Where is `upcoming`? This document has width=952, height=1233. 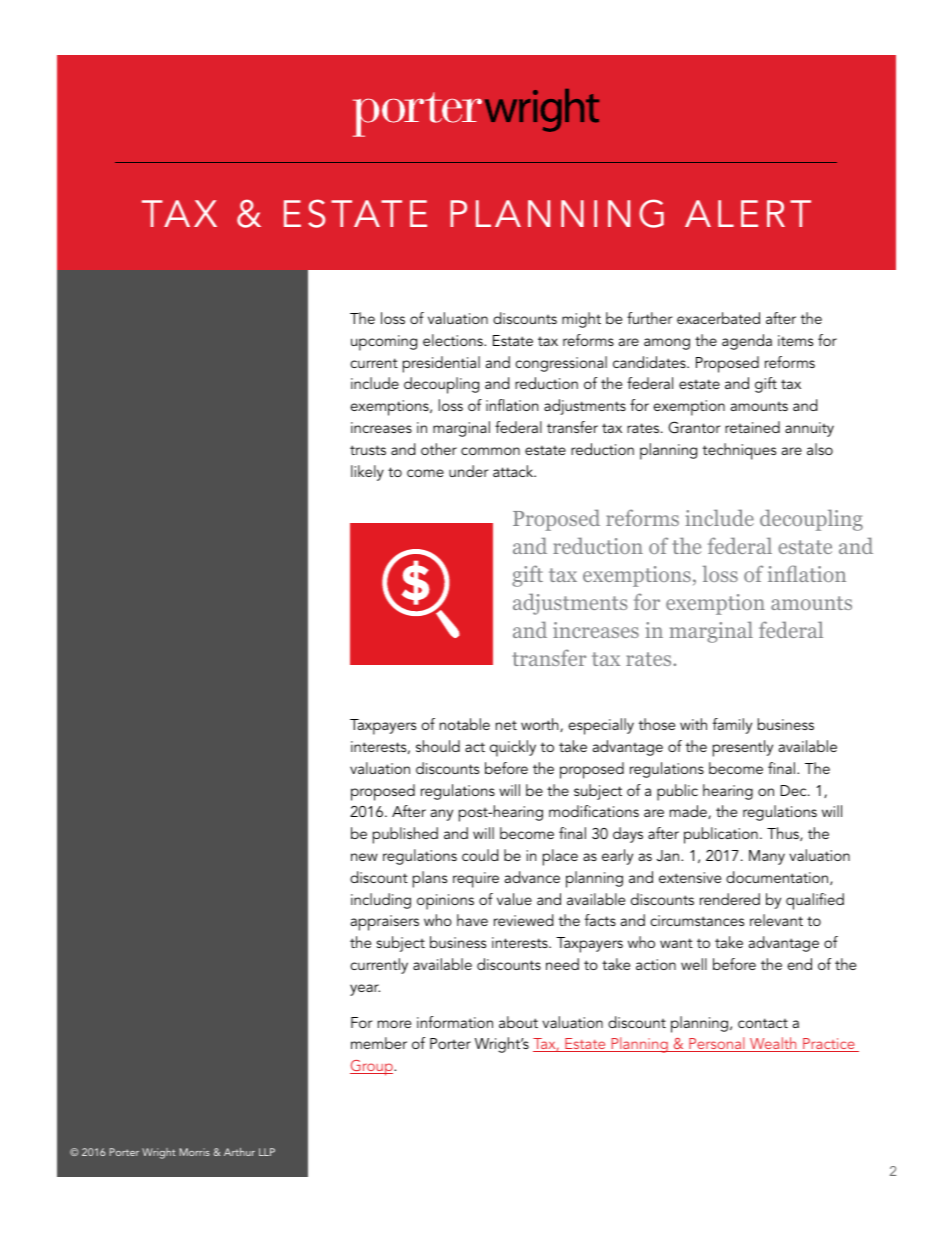 upcoming is located at coordinates (384, 343).
